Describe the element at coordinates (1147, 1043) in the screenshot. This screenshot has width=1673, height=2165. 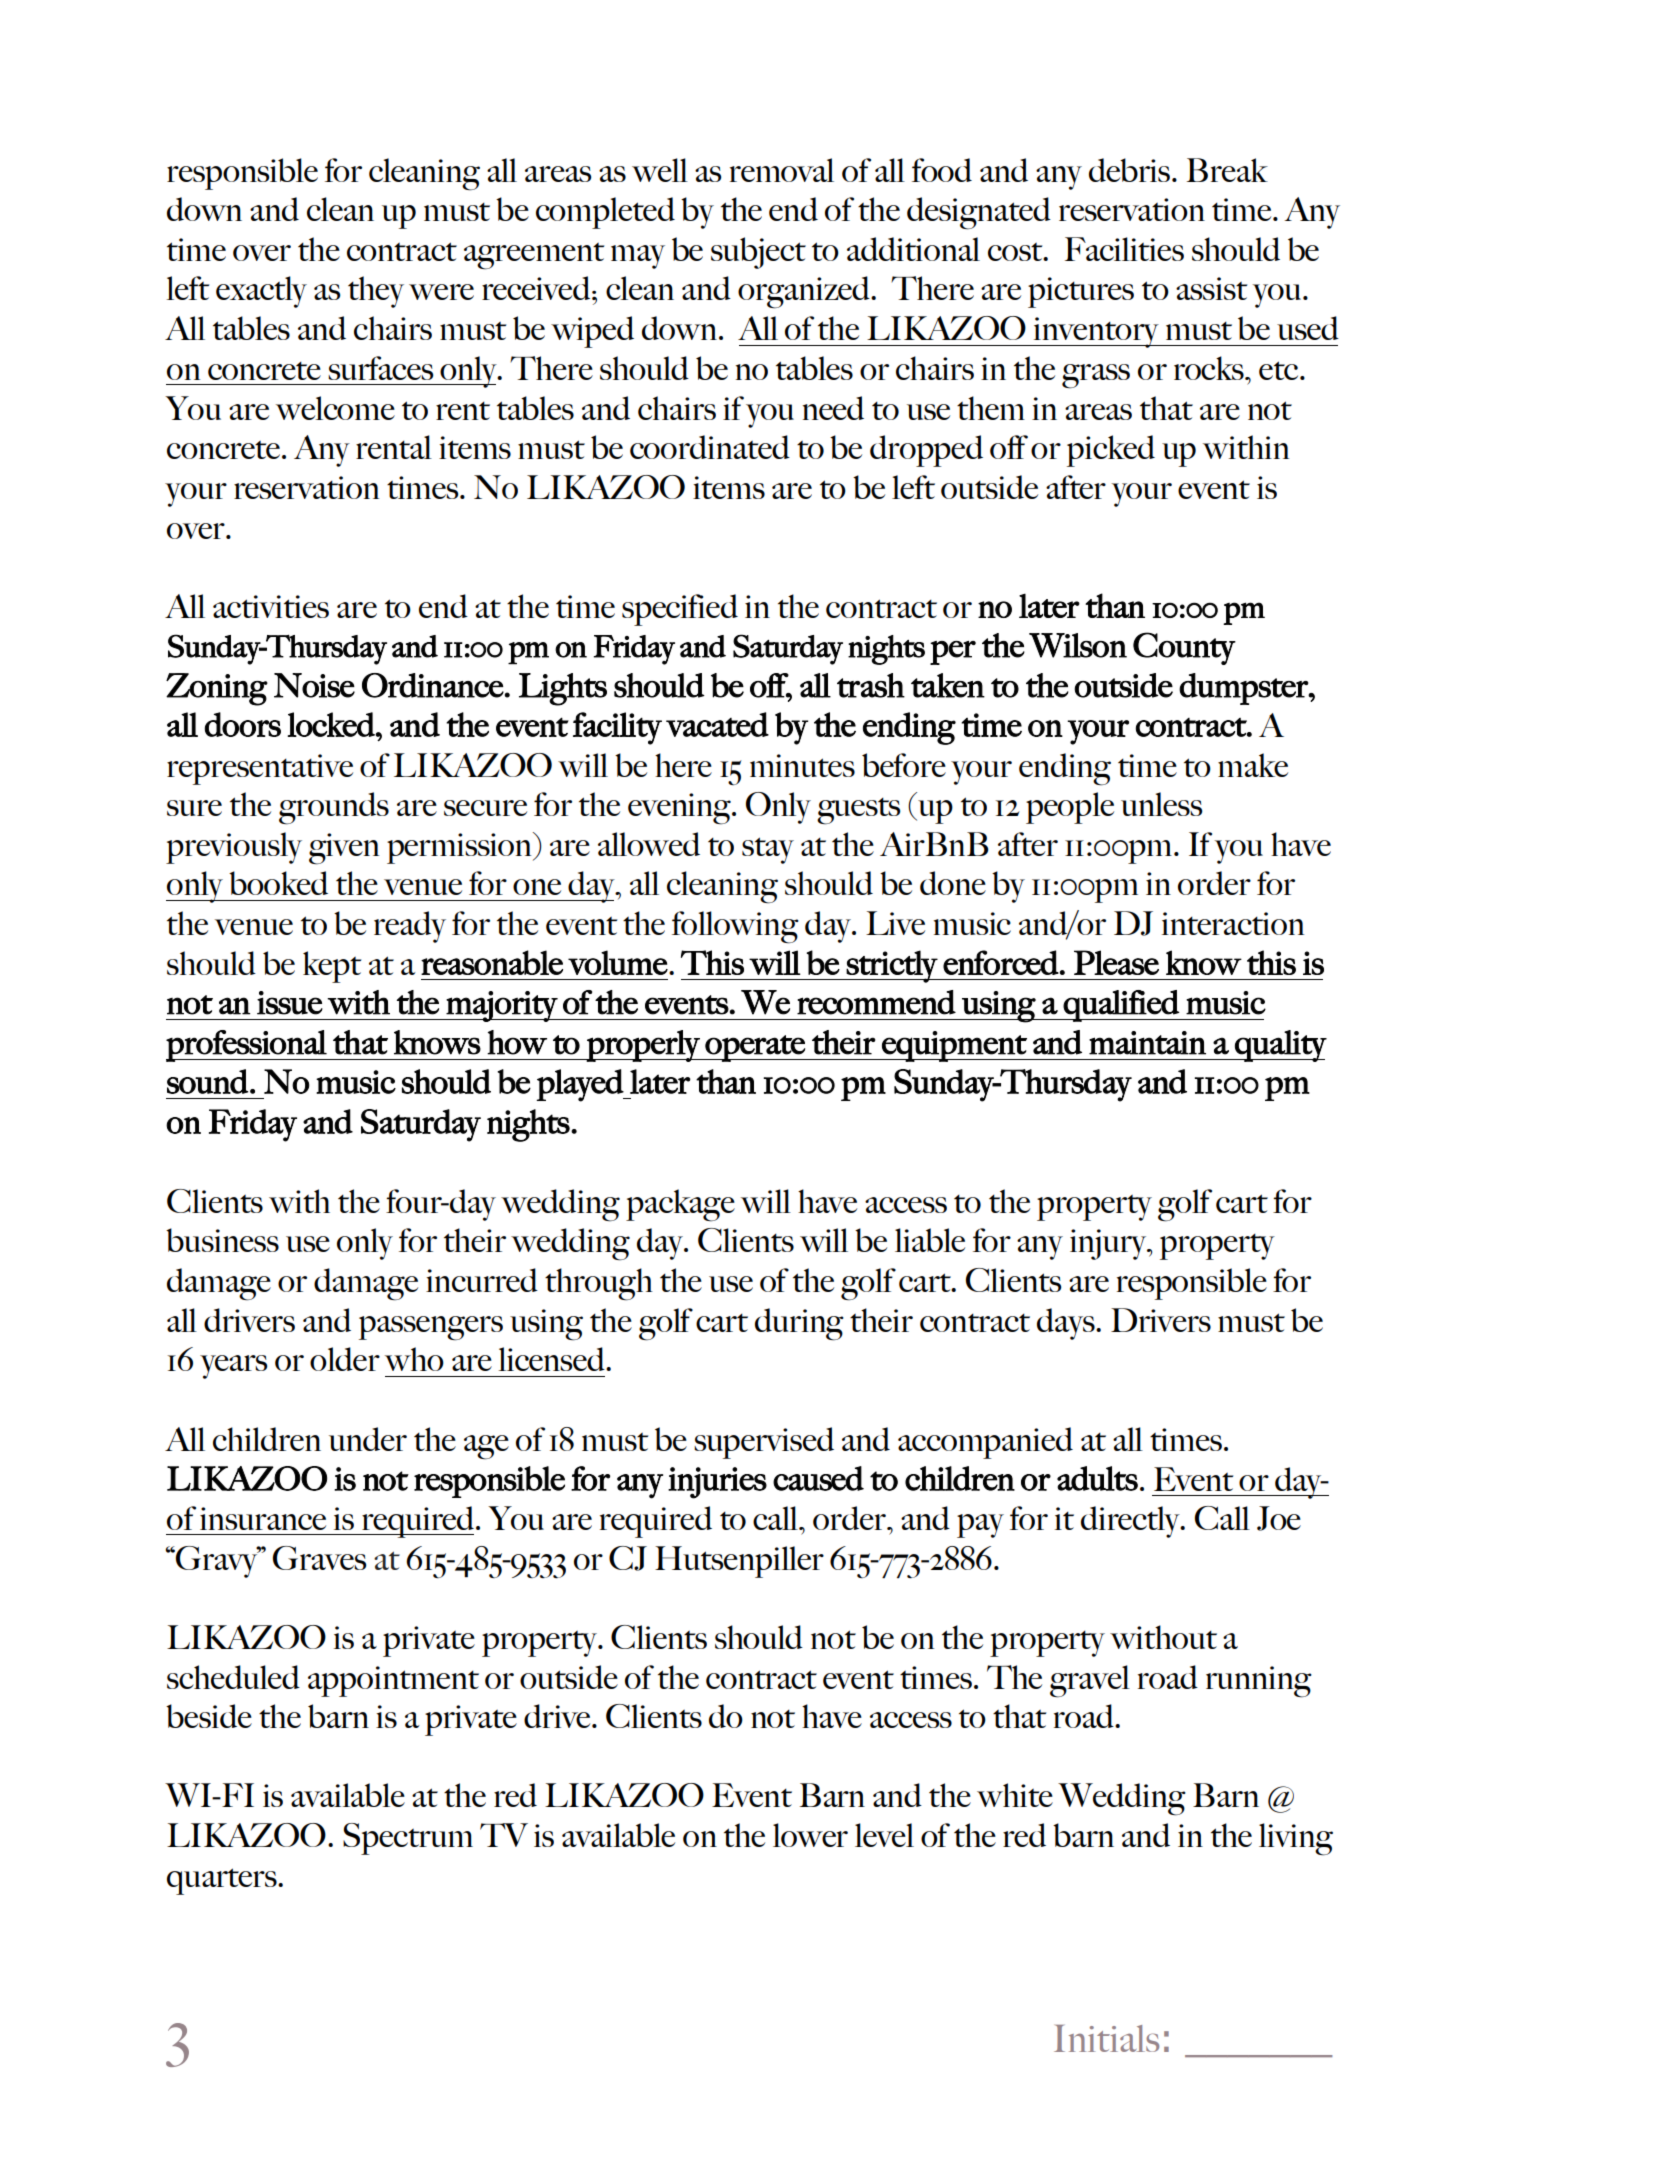
I see `maintain` at that location.
